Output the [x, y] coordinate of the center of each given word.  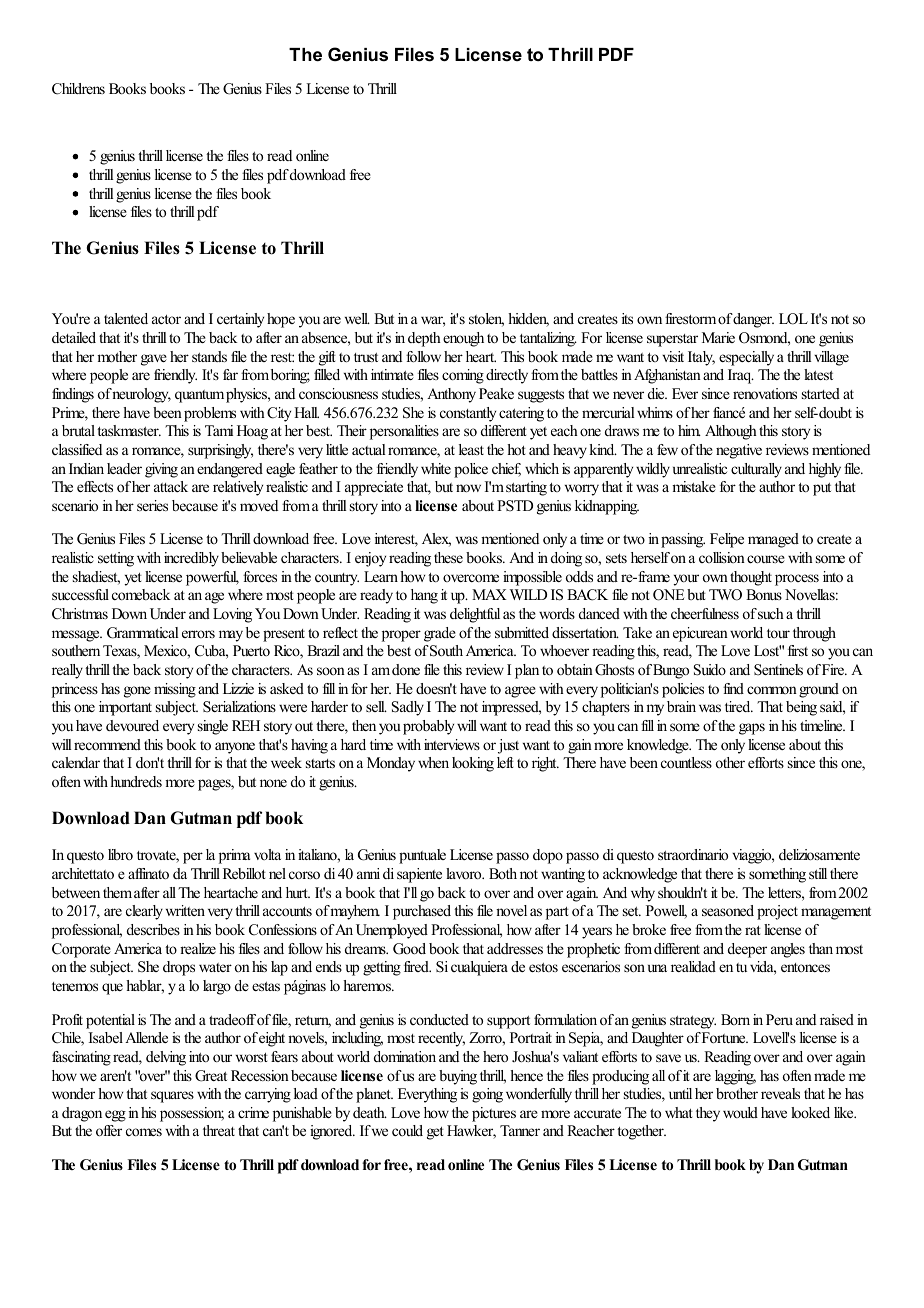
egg [115, 1116]
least [471, 449]
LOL [793, 319]
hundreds [136, 781]
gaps [752, 729]
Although [731, 432]
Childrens [78, 89]
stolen [486, 320]
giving [161, 470]
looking [473, 764]
